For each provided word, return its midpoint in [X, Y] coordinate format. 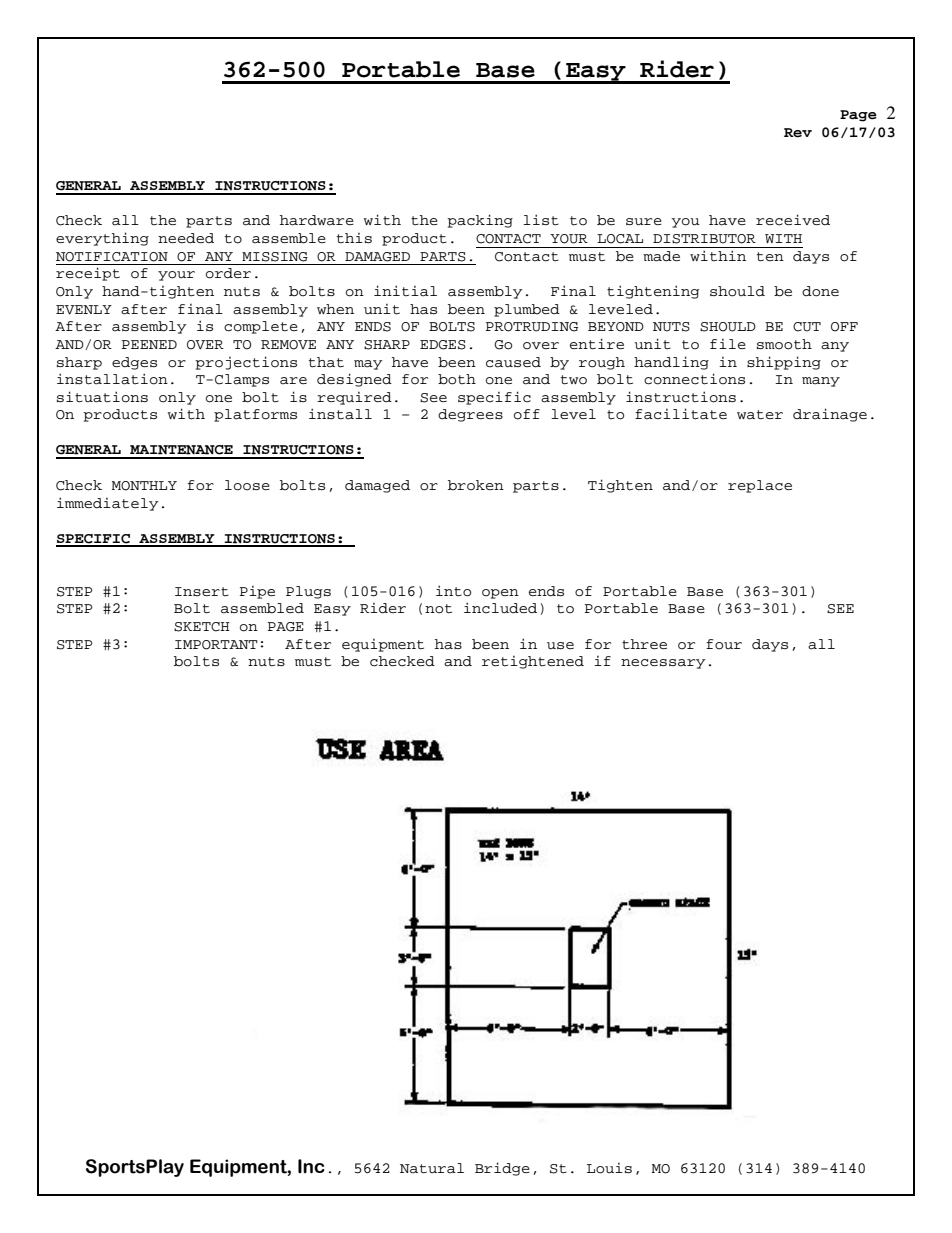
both [457, 379]
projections [246, 363]
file [728, 344]
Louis [609, 1168]
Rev [798, 133]
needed [186, 238]
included [500, 608]
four [724, 644]
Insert [202, 591]
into [453, 591]
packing [480, 221]
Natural [432, 1168]
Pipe [257, 592]
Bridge [502, 1169]
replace [760, 486]
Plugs [308, 592]
